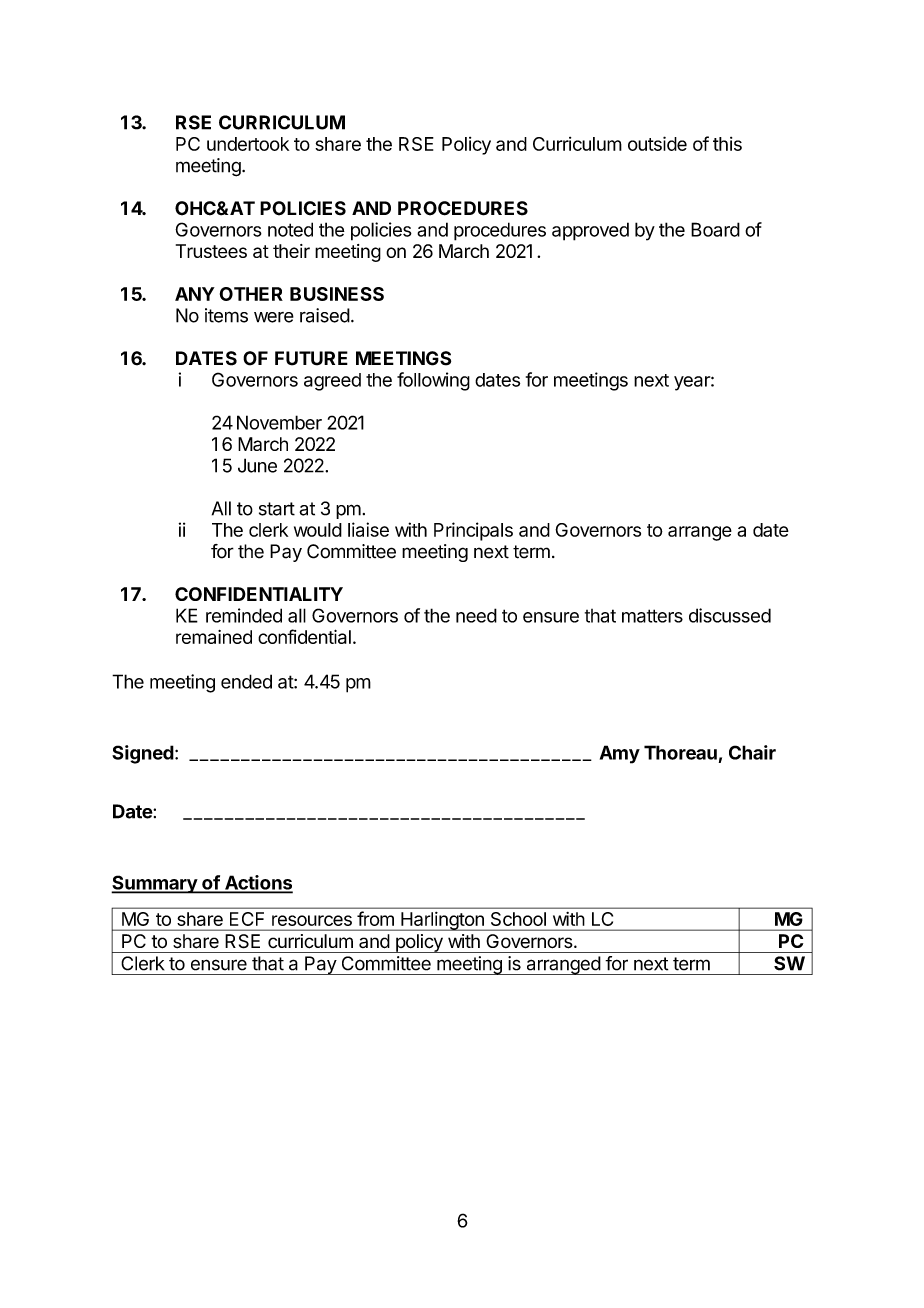 The height and width of the page is (1308, 924). I want to click on undertook, so click(248, 144).
